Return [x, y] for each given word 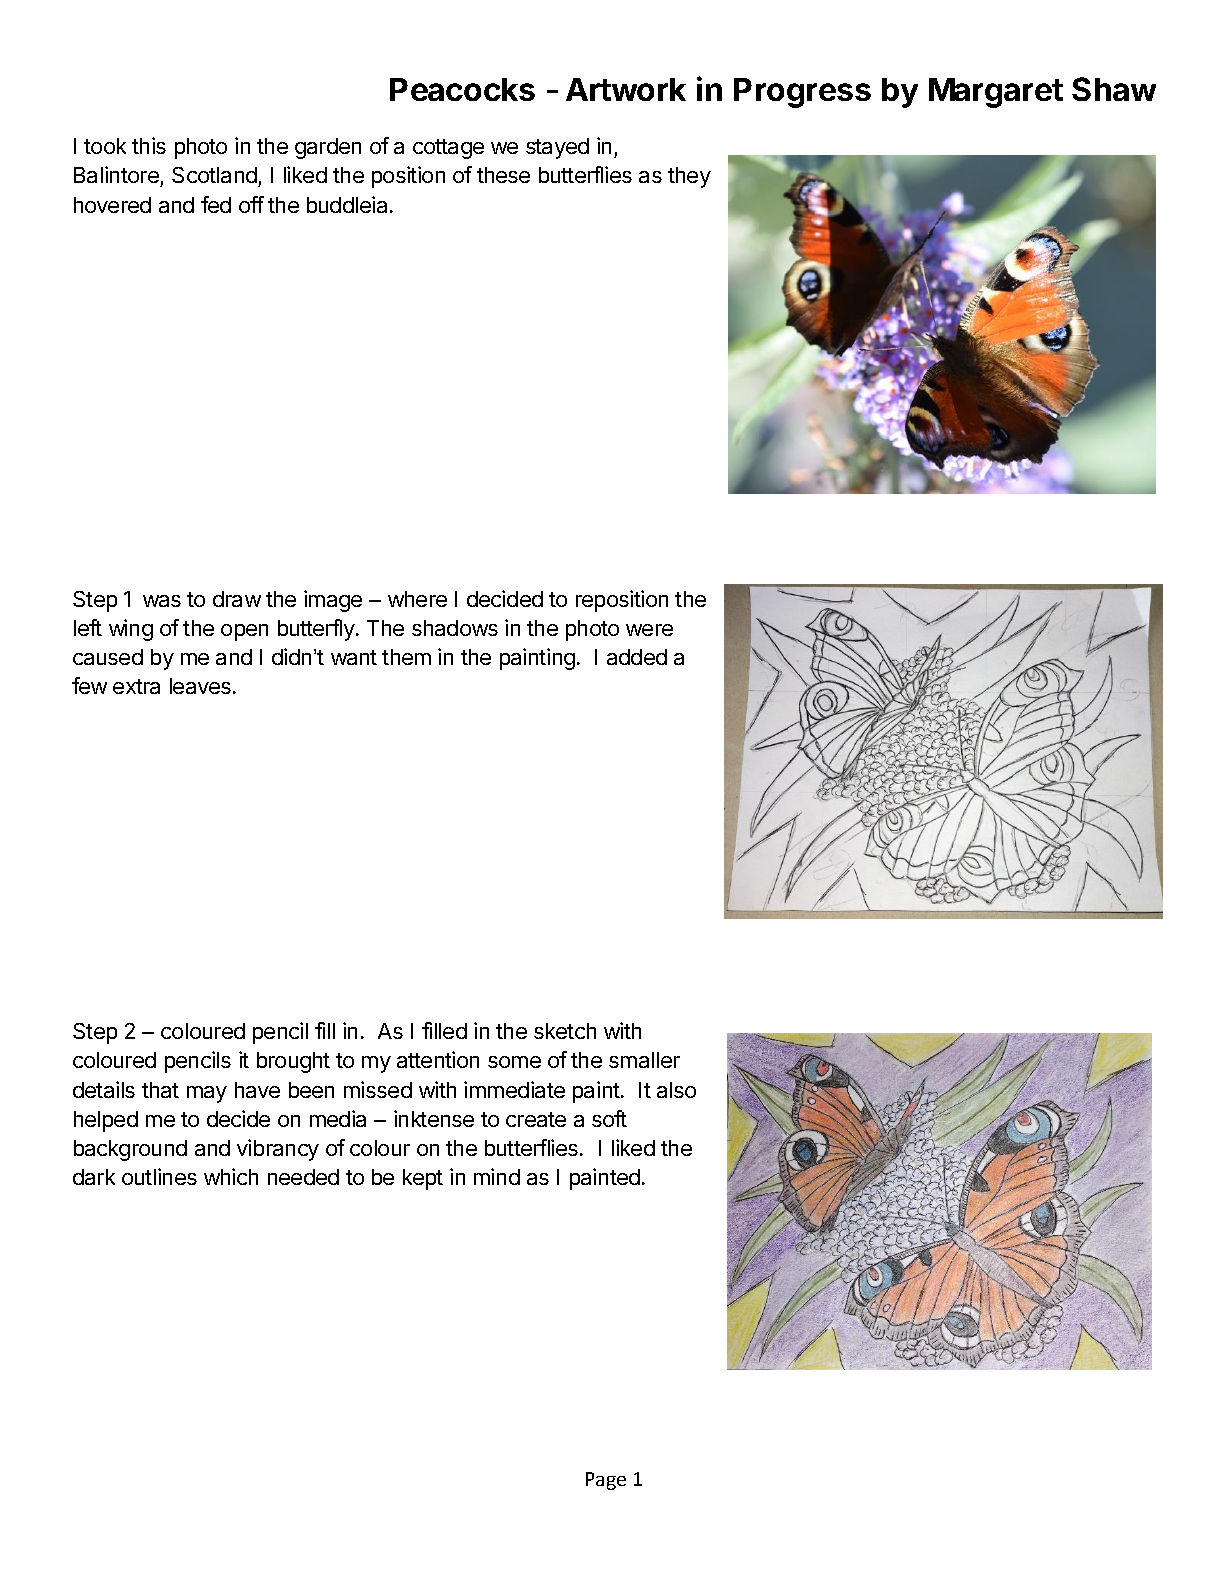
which [231, 1176]
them [406, 657]
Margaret [996, 93]
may [207, 1094]
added [637, 657]
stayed [557, 148]
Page [606, 1481]
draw [237, 599]
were [649, 630]
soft [609, 1118]
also [676, 1090]
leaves [202, 686]
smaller [644, 1060]
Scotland [214, 175]
